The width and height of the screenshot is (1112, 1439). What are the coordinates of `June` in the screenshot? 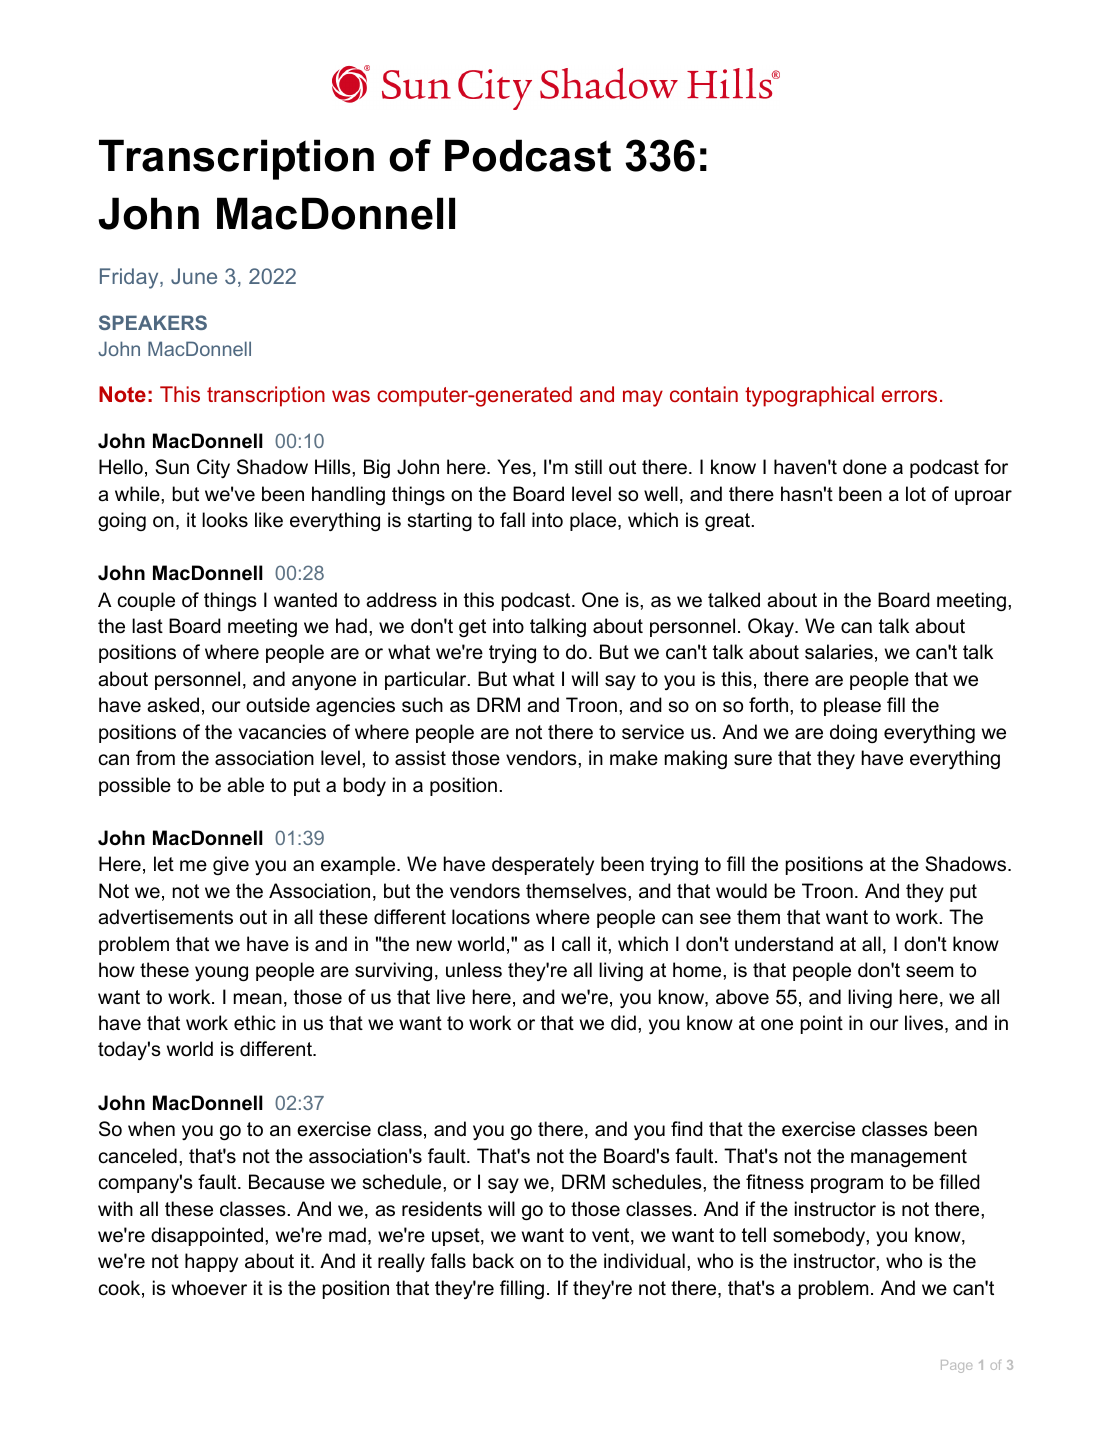 It's located at (194, 276).
